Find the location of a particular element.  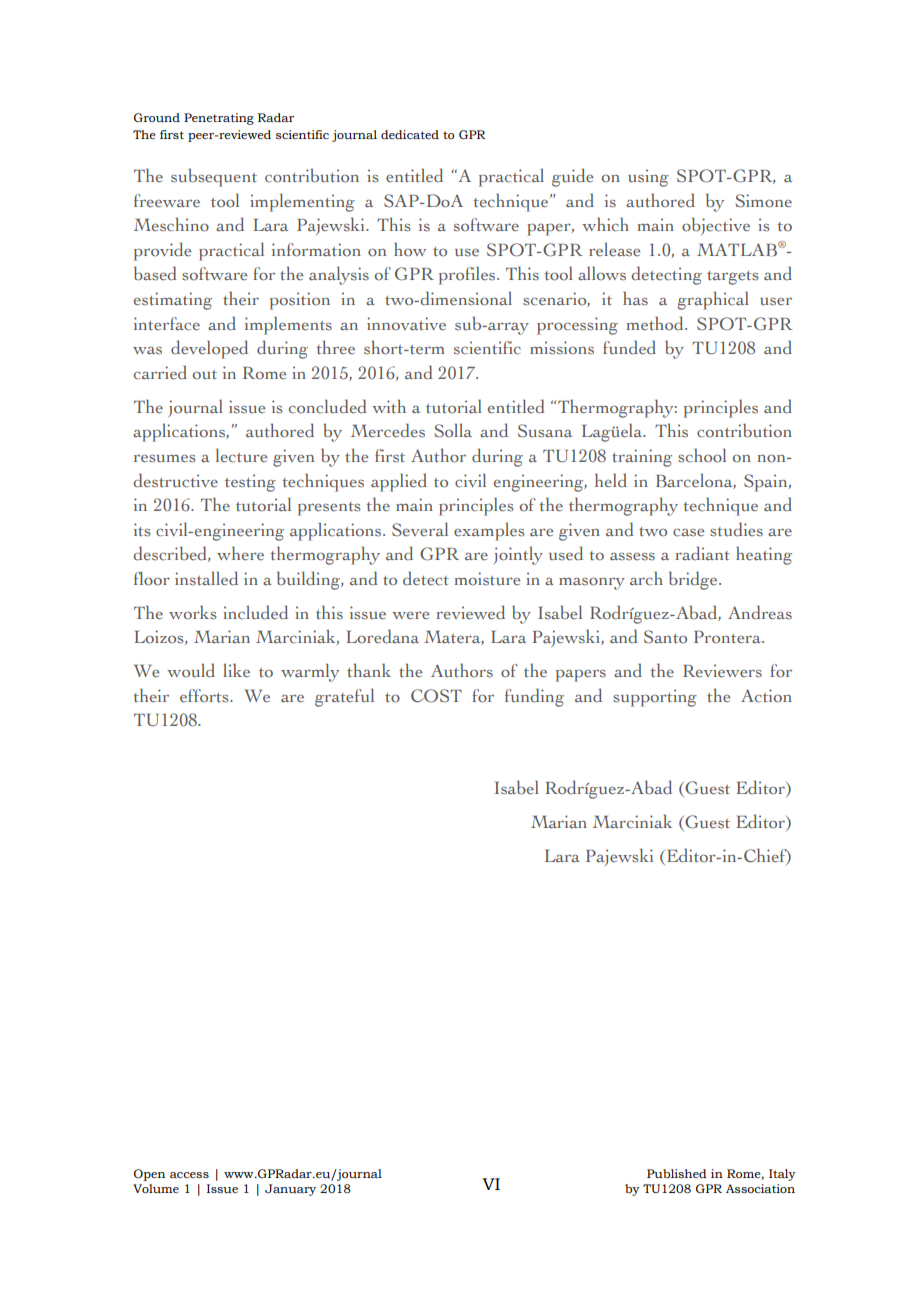

Published is located at coordinates (677, 1174).
